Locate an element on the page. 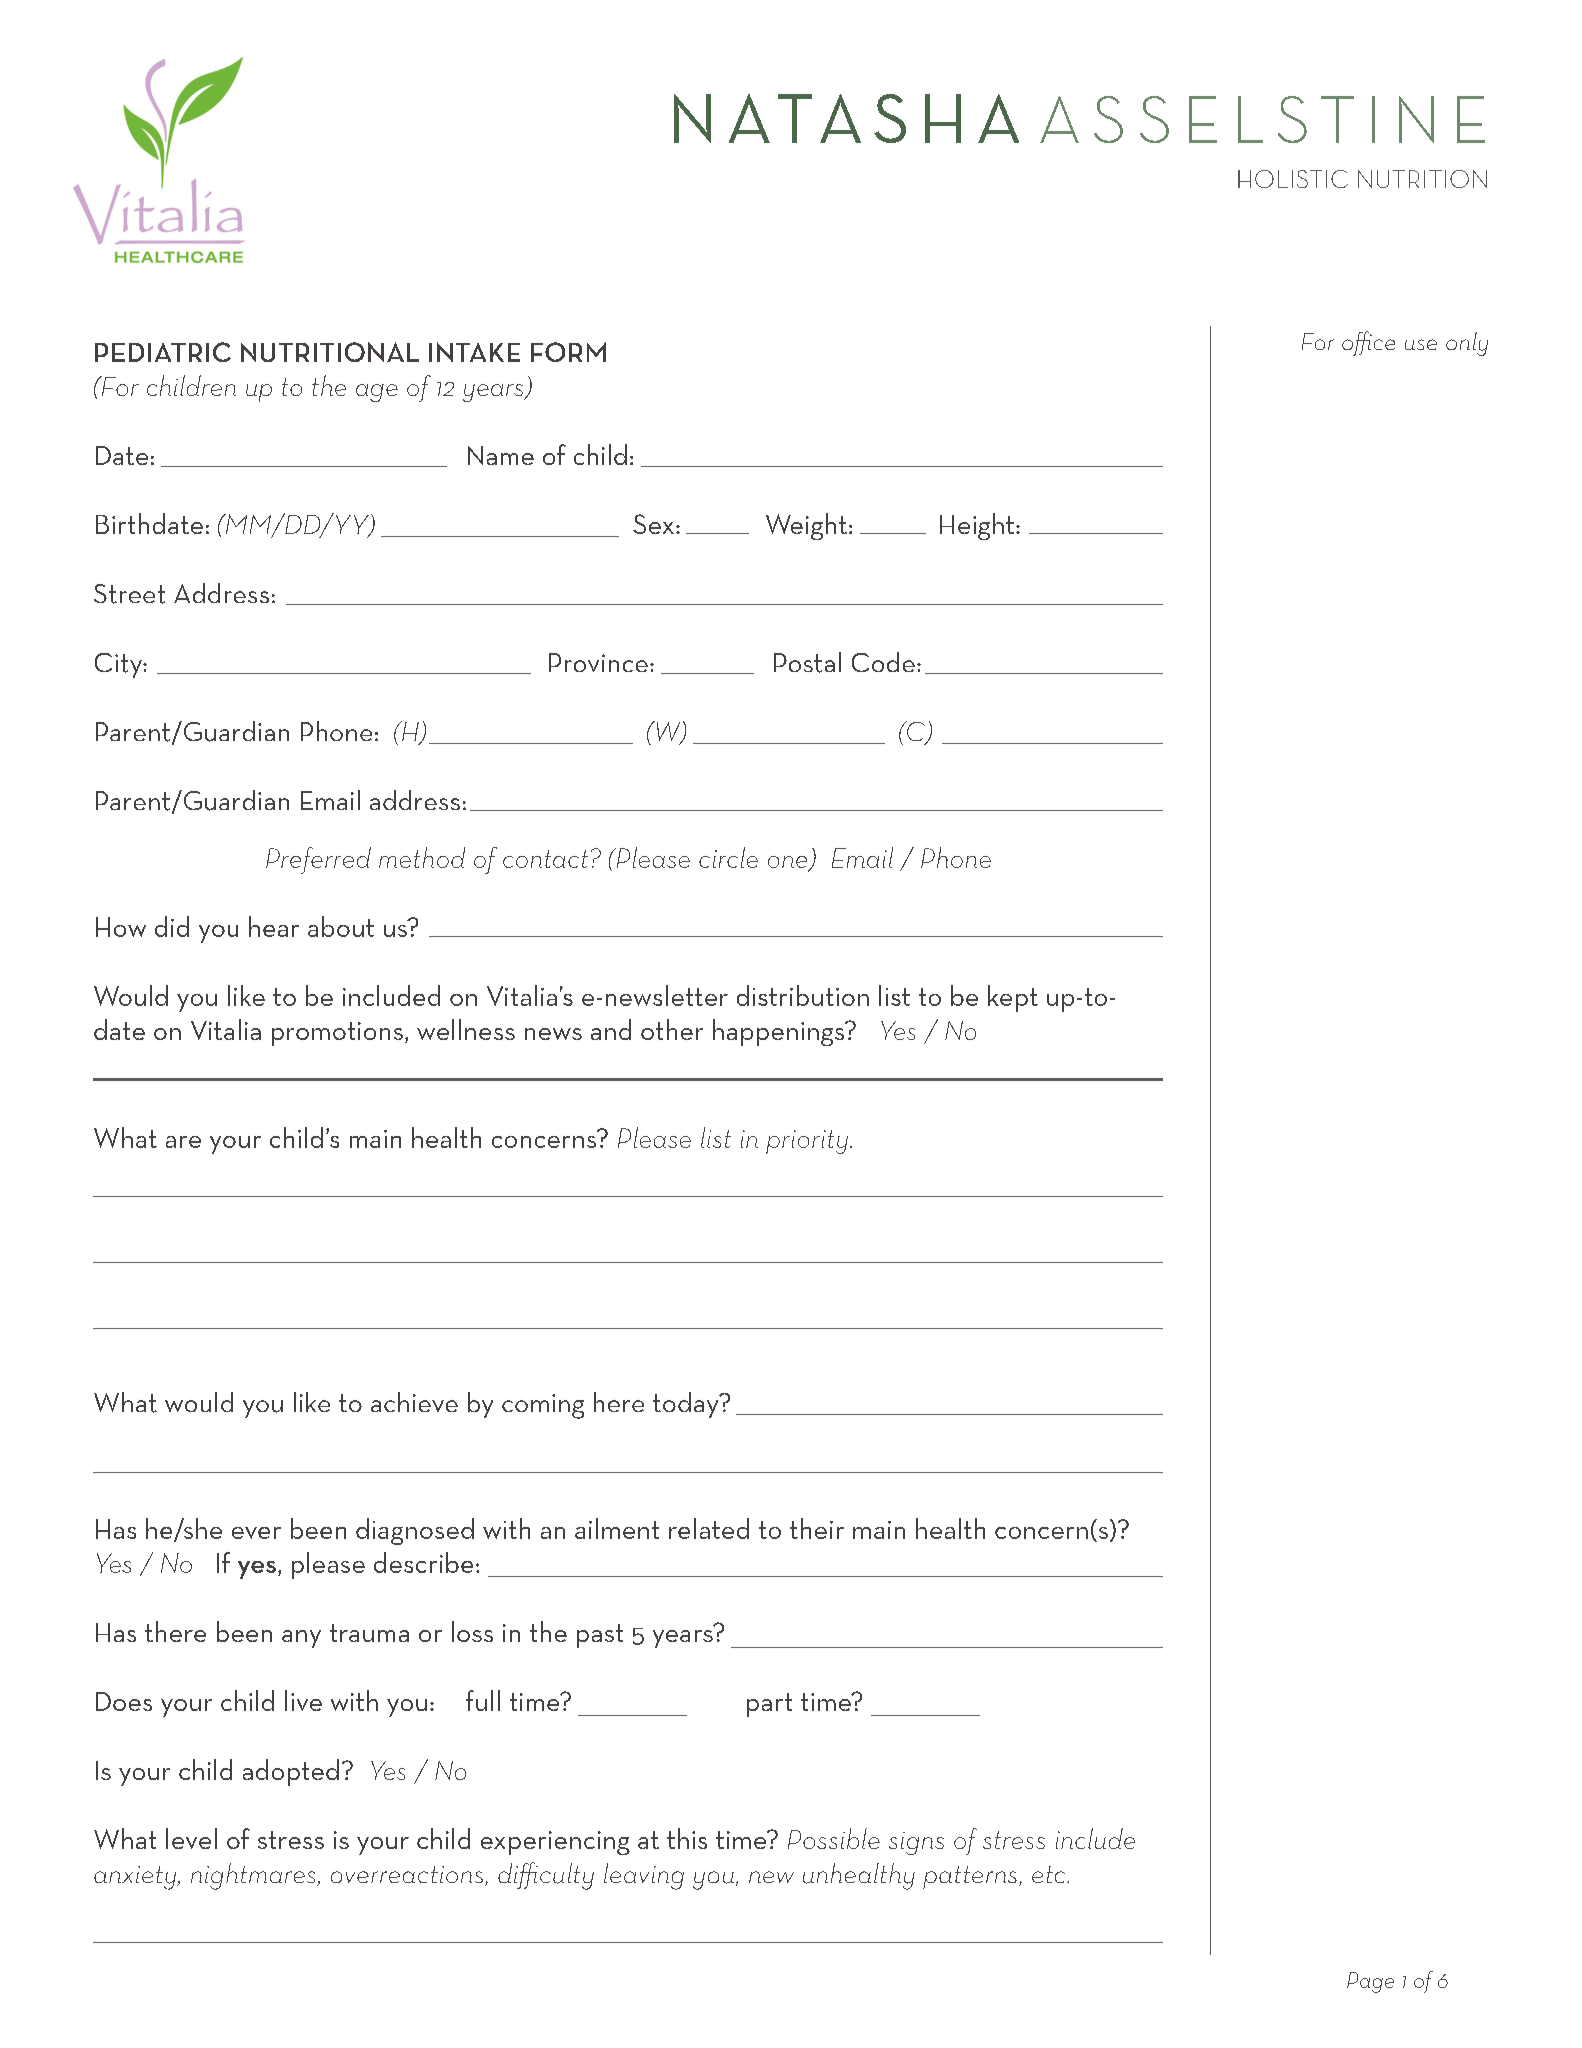 The image size is (1582, 2048). Weight is located at coordinates (806, 526).
